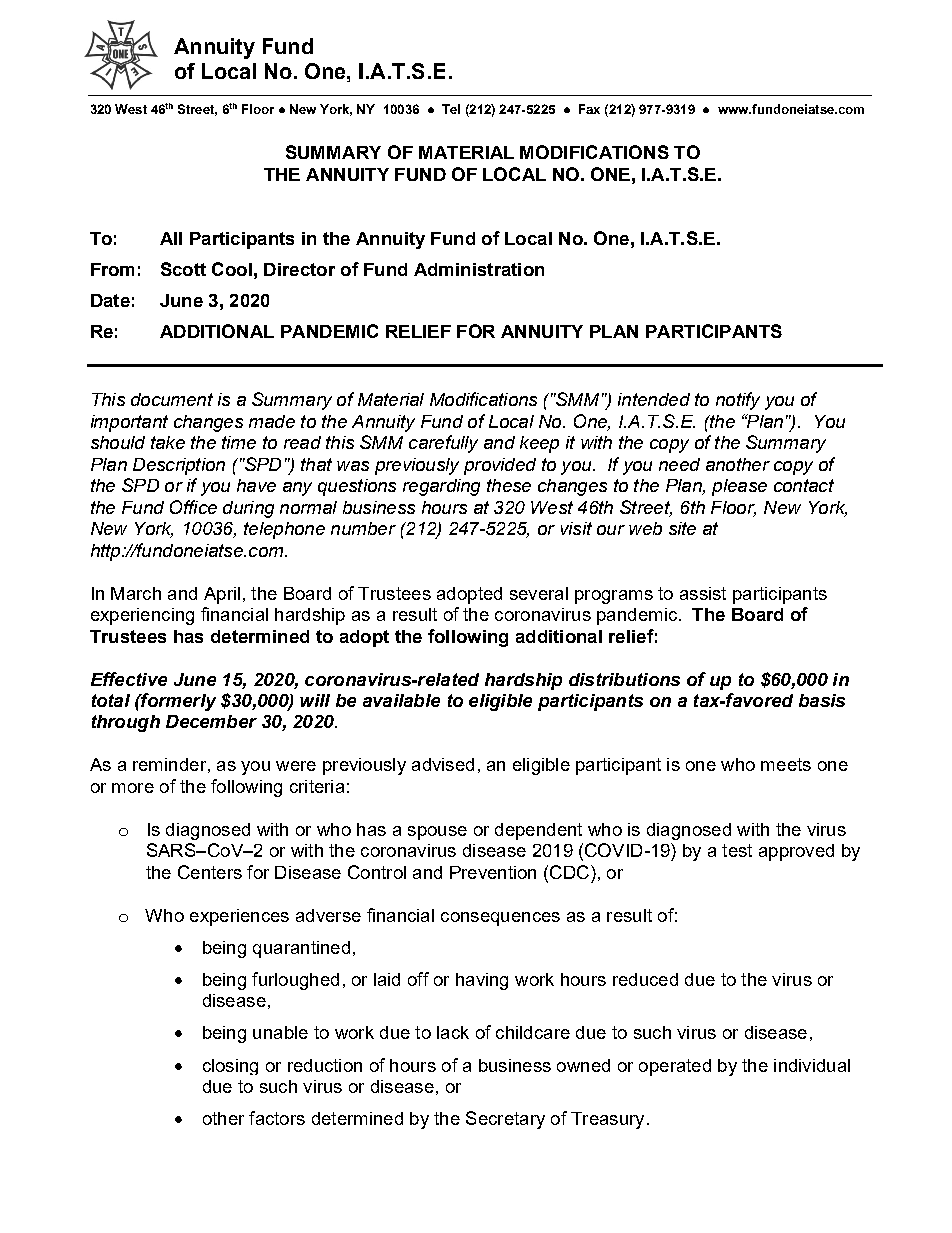 The image size is (952, 1233). I want to click on several, so click(539, 593).
